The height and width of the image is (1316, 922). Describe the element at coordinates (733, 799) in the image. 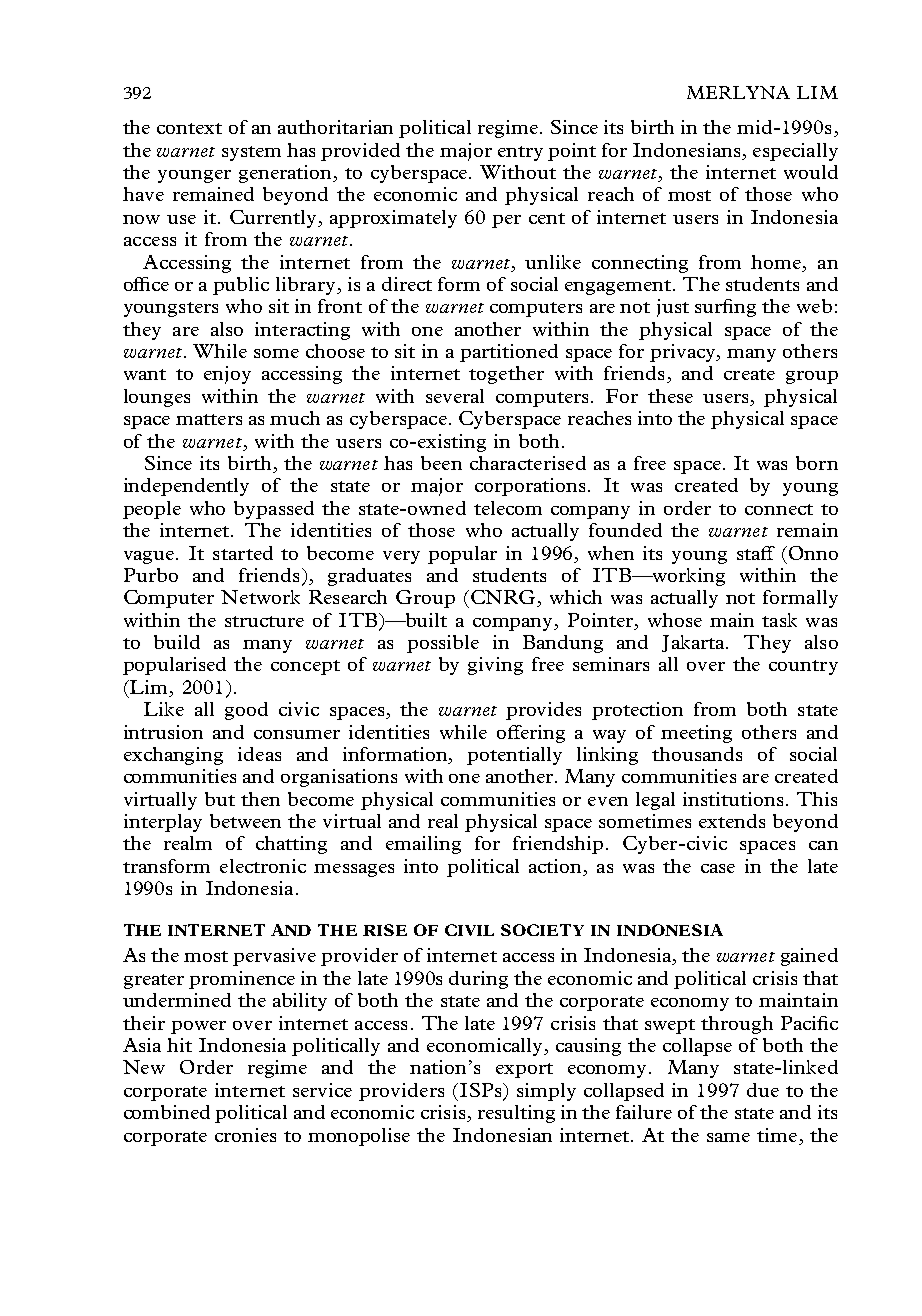

I see `institutions` at that location.
